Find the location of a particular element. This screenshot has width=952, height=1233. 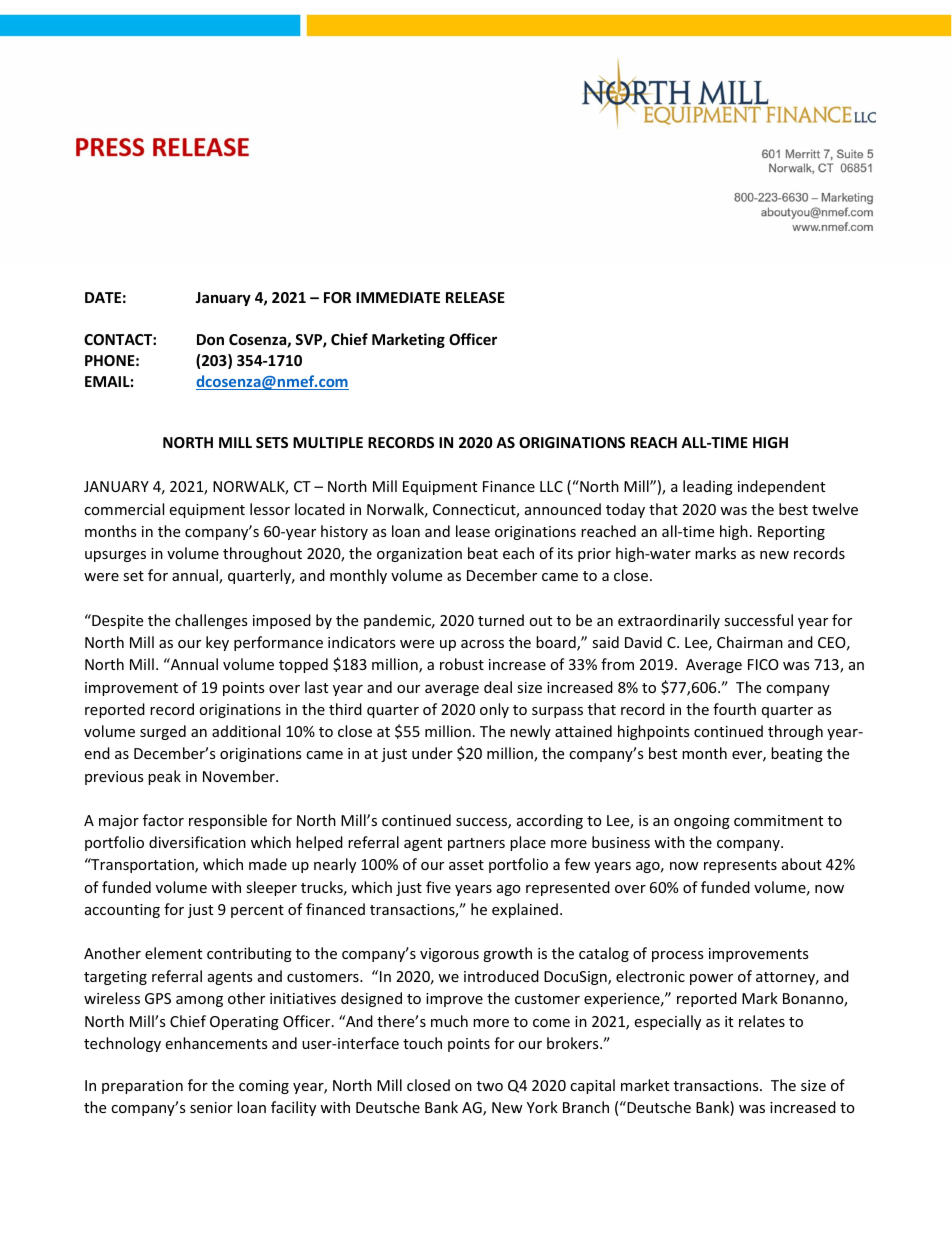

Don is located at coordinates (210, 339).
